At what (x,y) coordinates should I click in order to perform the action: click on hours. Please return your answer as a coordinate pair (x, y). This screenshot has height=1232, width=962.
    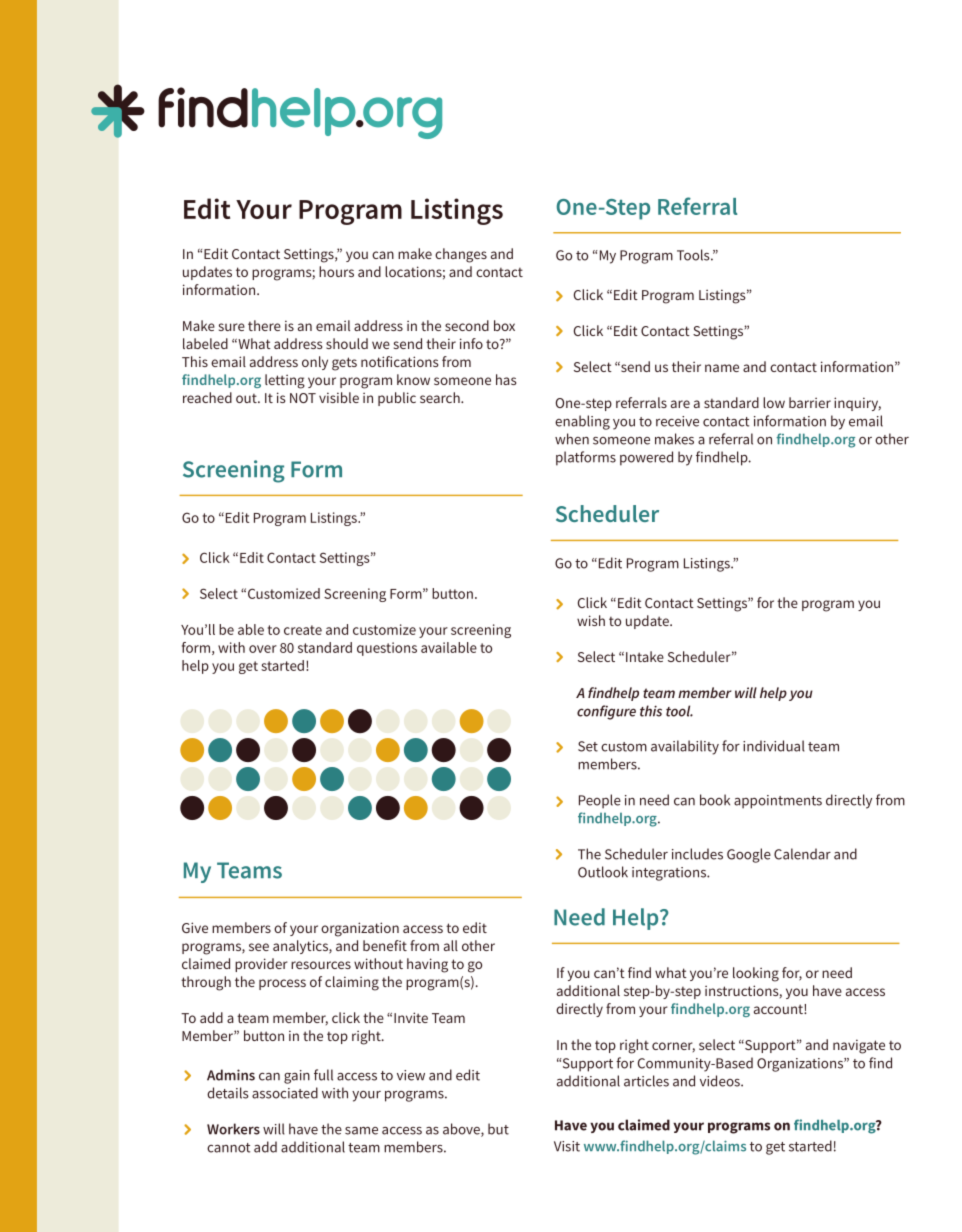
    Looking at the image, I should click on (336, 271).
